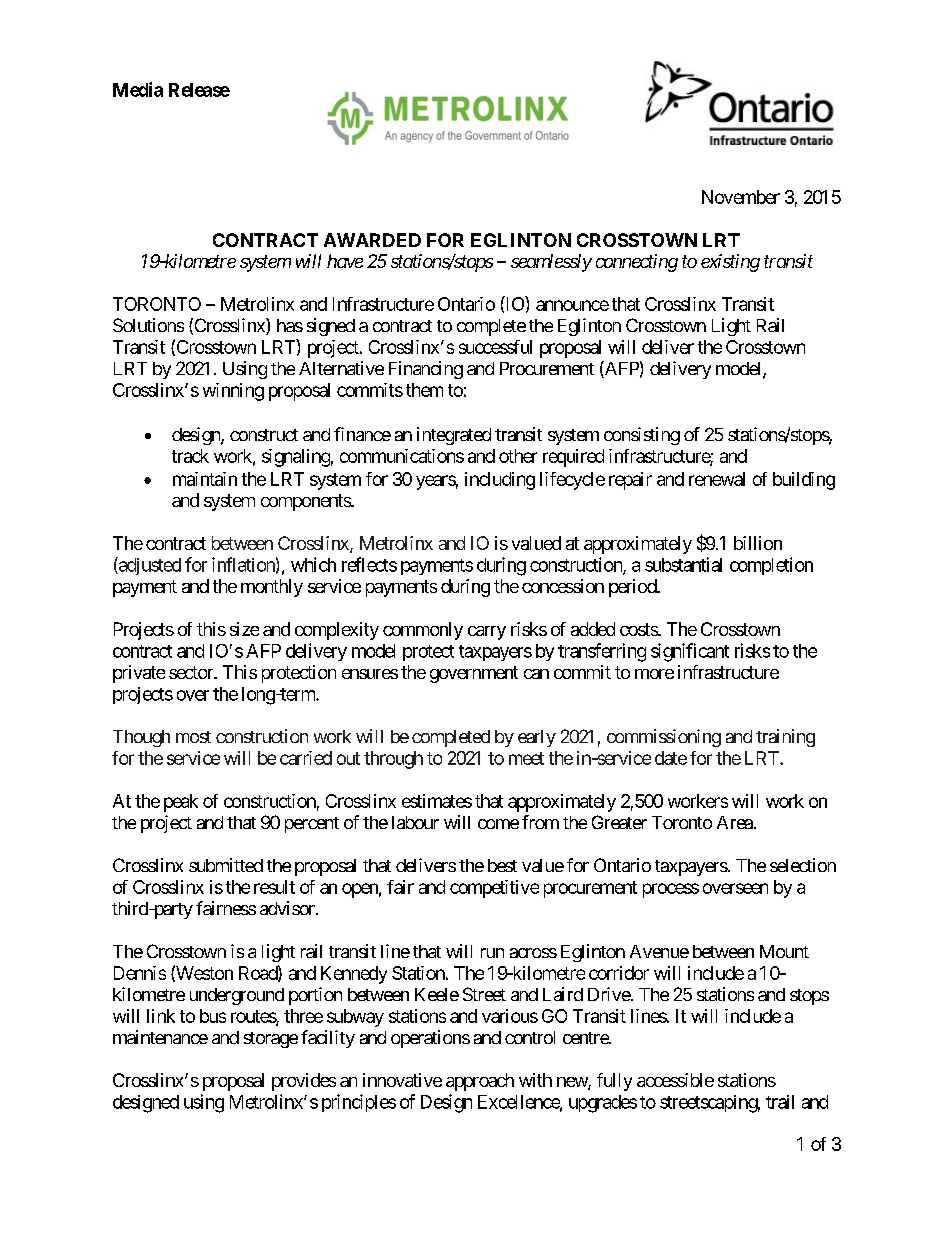  What do you see at coordinates (271, 1040) in the page?
I see `storage` at bounding box center [271, 1040].
